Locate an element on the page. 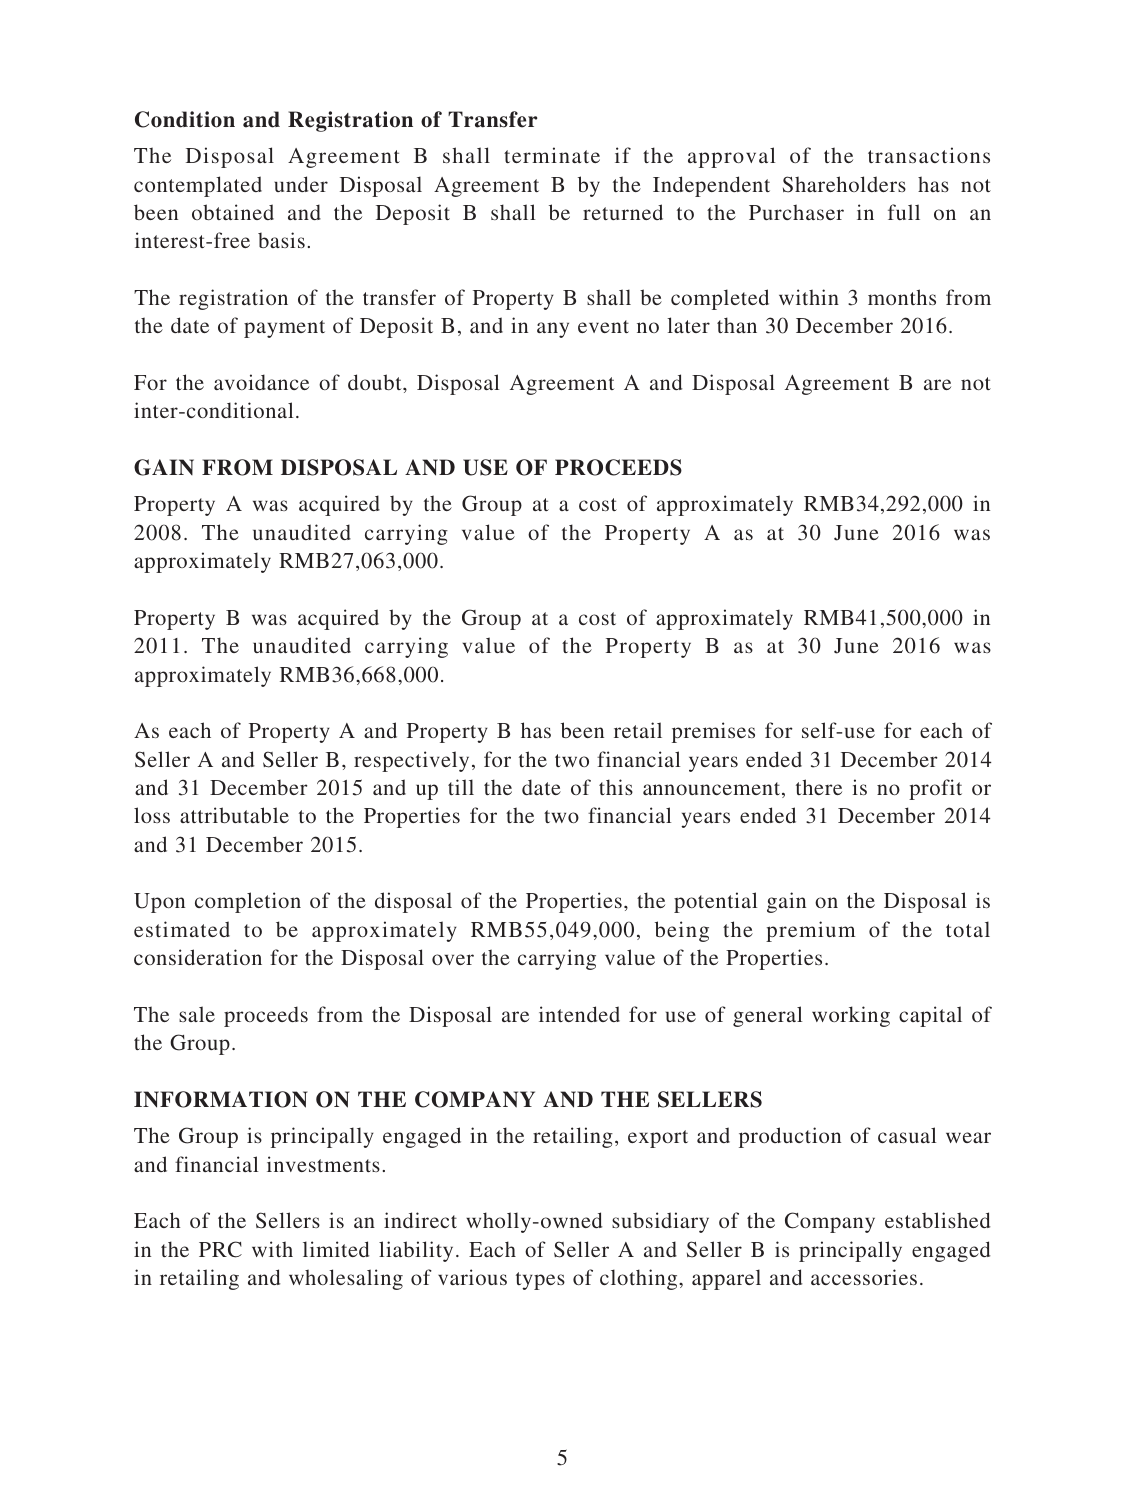 This page has width=1125, height=1500. obtained is located at coordinates (233, 212).
